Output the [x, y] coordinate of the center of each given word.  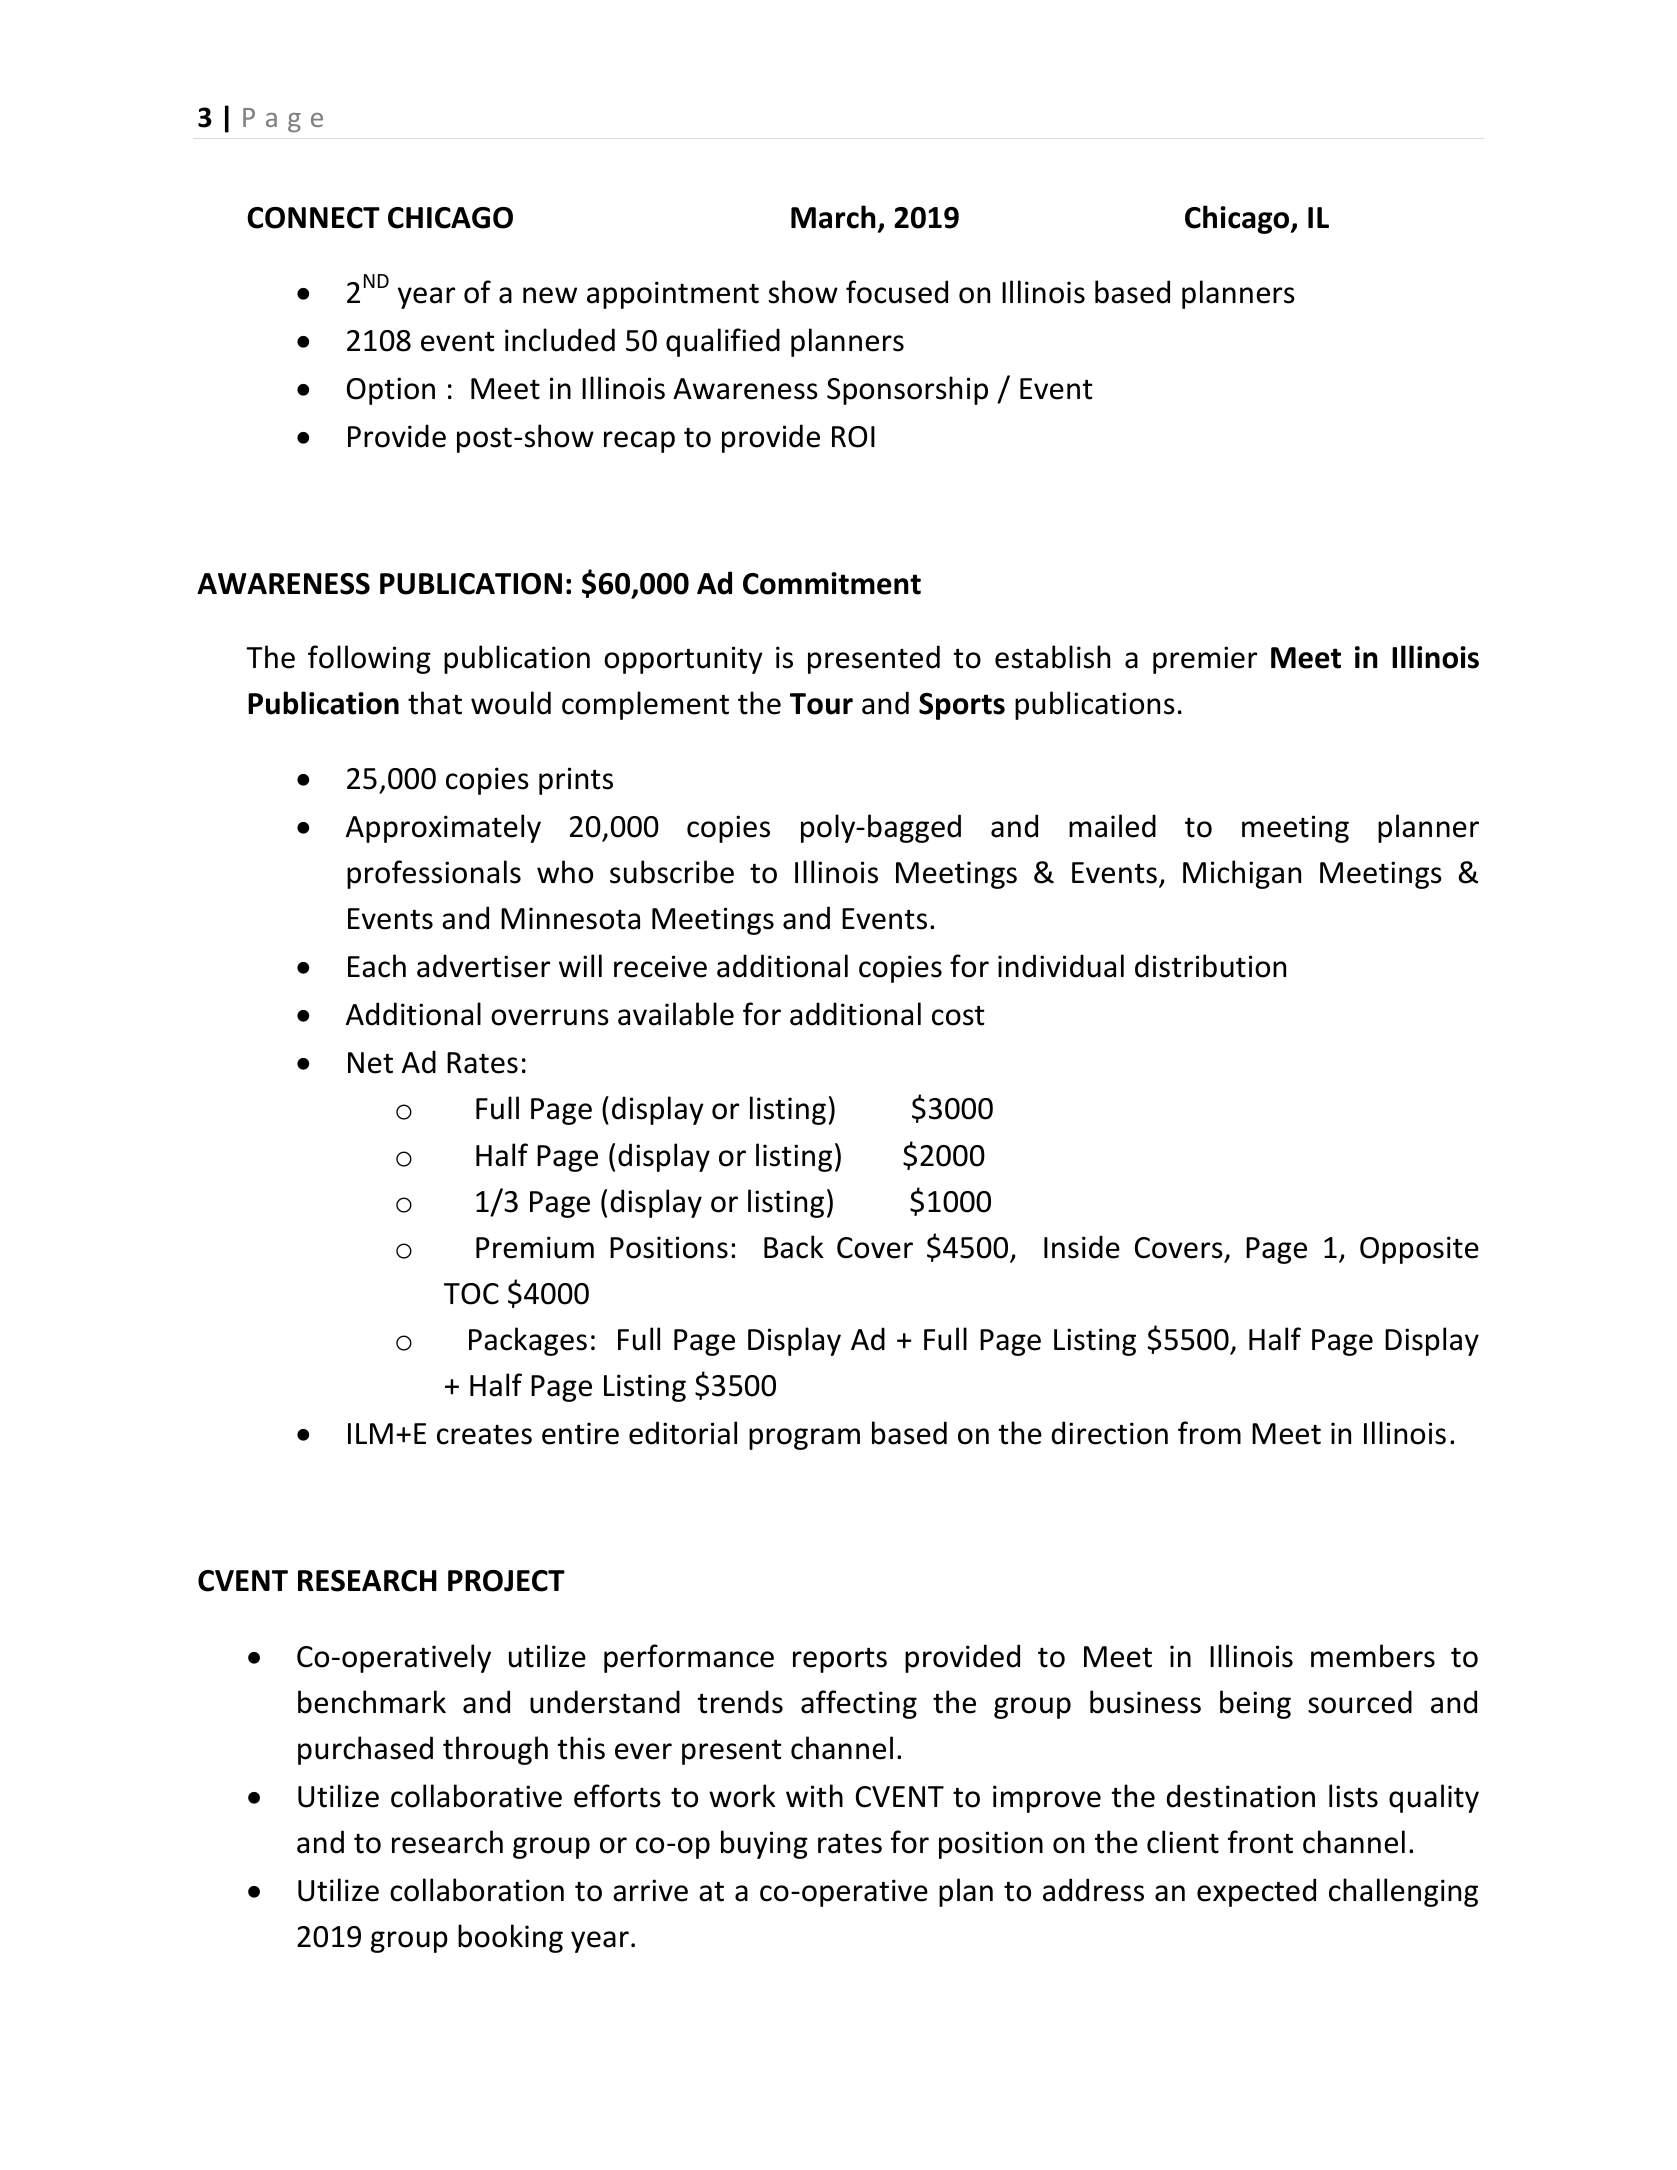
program [804, 1439]
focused [897, 292]
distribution [1210, 966]
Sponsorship [907, 390]
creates [484, 1435]
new [550, 295]
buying [764, 1844]
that [435, 703]
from [1209, 1433]
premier [1205, 660]
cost [958, 1016]
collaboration [477, 1890]
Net [370, 1063]
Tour [821, 704]
